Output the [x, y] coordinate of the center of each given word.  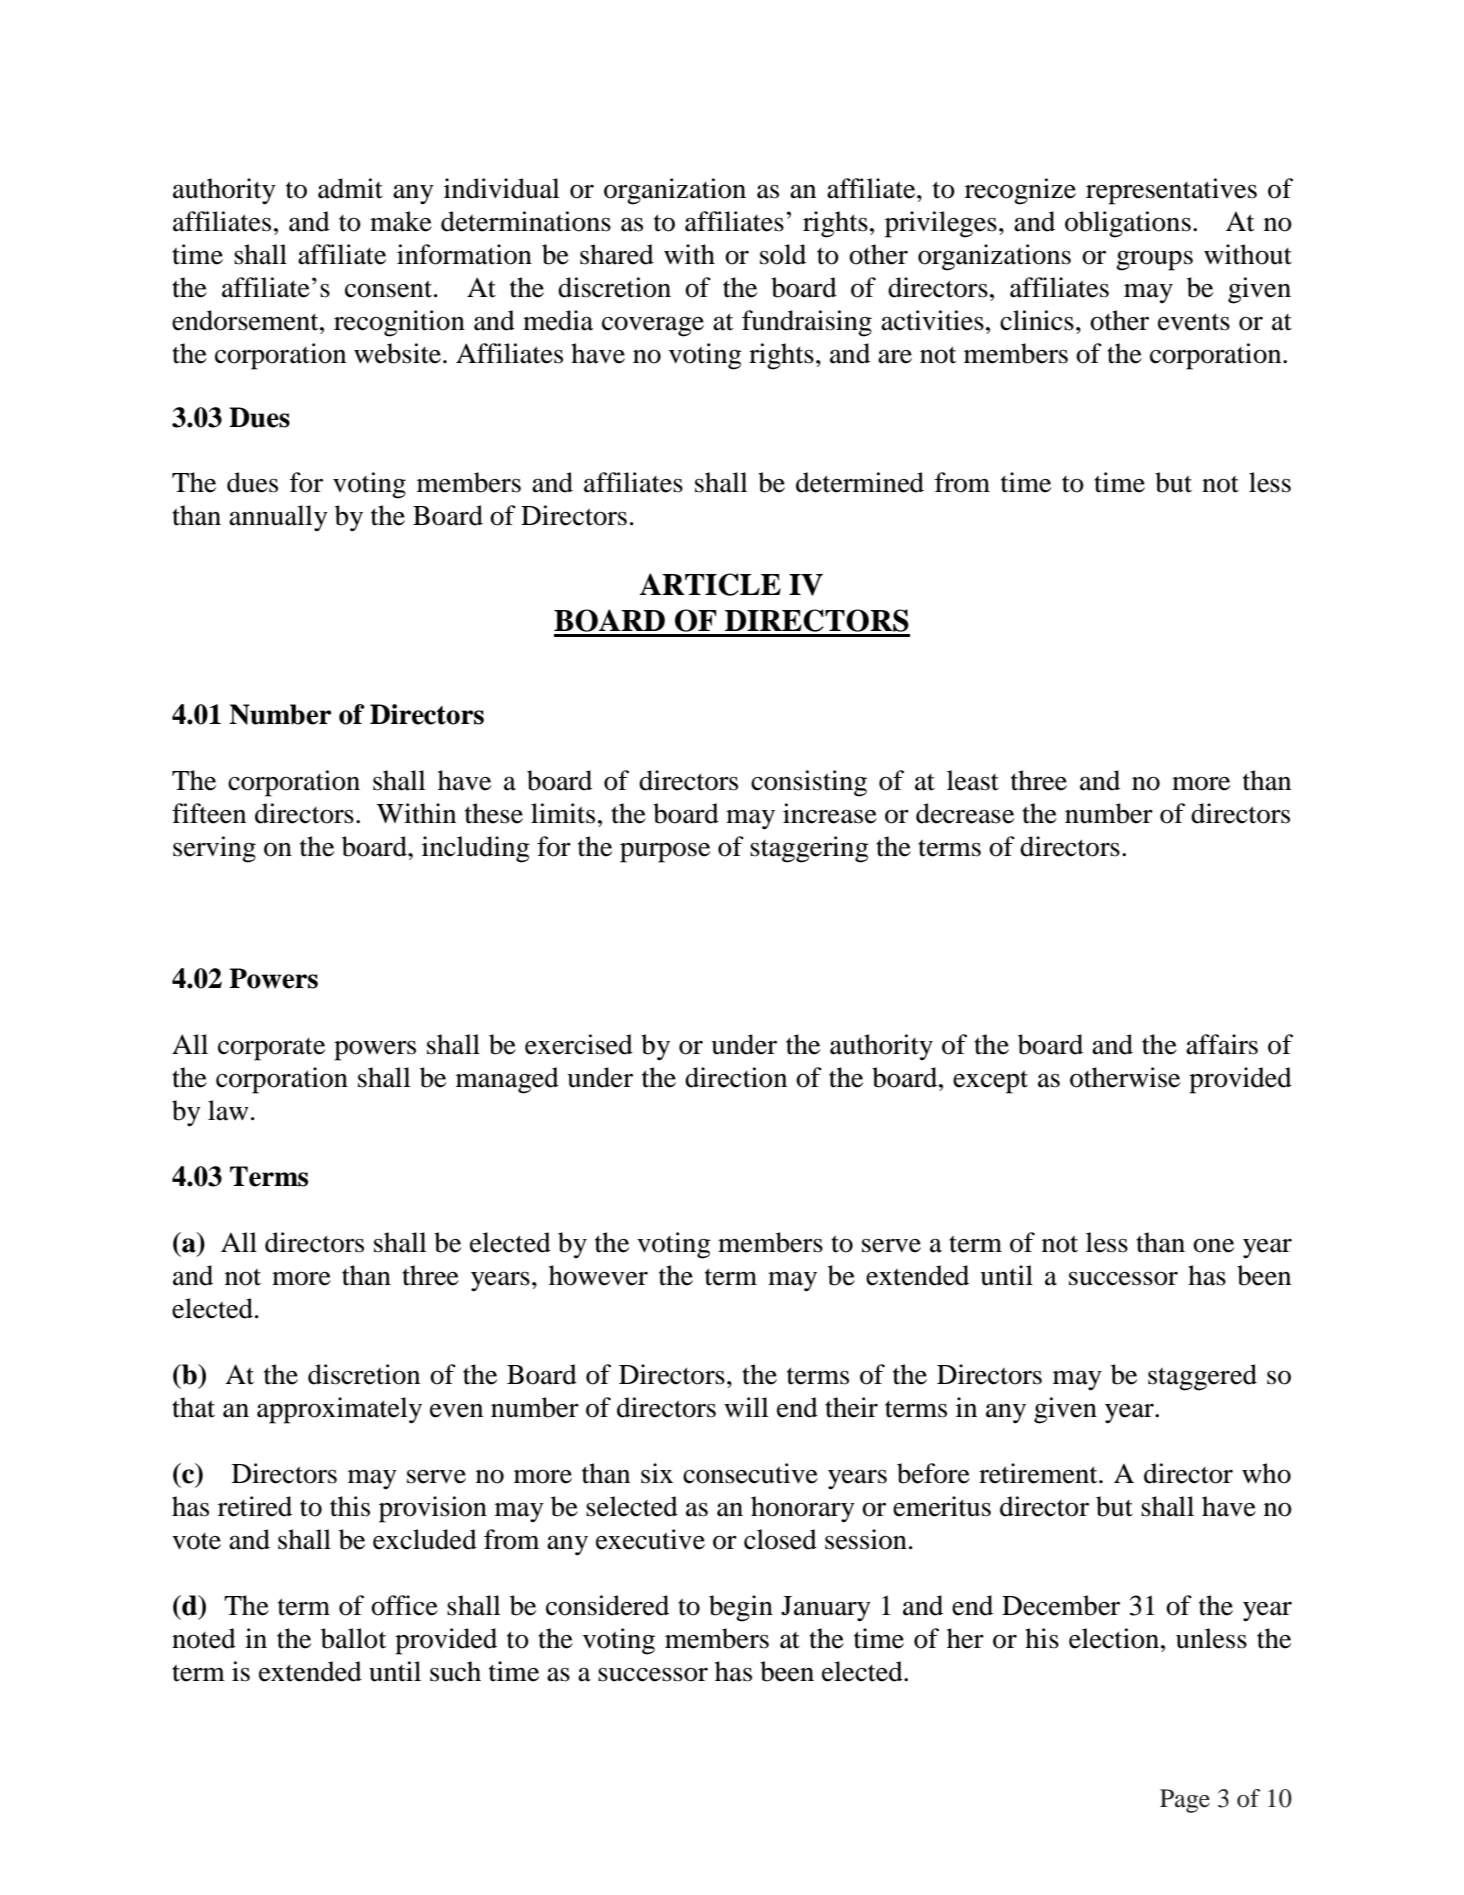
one [1213, 1246]
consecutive [750, 1473]
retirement [1039, 1473]
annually [278, 518]
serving [214, 849]
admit [350, 188]
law [228, 1110]
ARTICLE [710, 584]
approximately [339, 1410]
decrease [965, 813]
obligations [1128, 224]
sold [783, 254]
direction [736, 1077]
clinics [1037, 320]
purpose [665, 852]
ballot [354, 1638]
